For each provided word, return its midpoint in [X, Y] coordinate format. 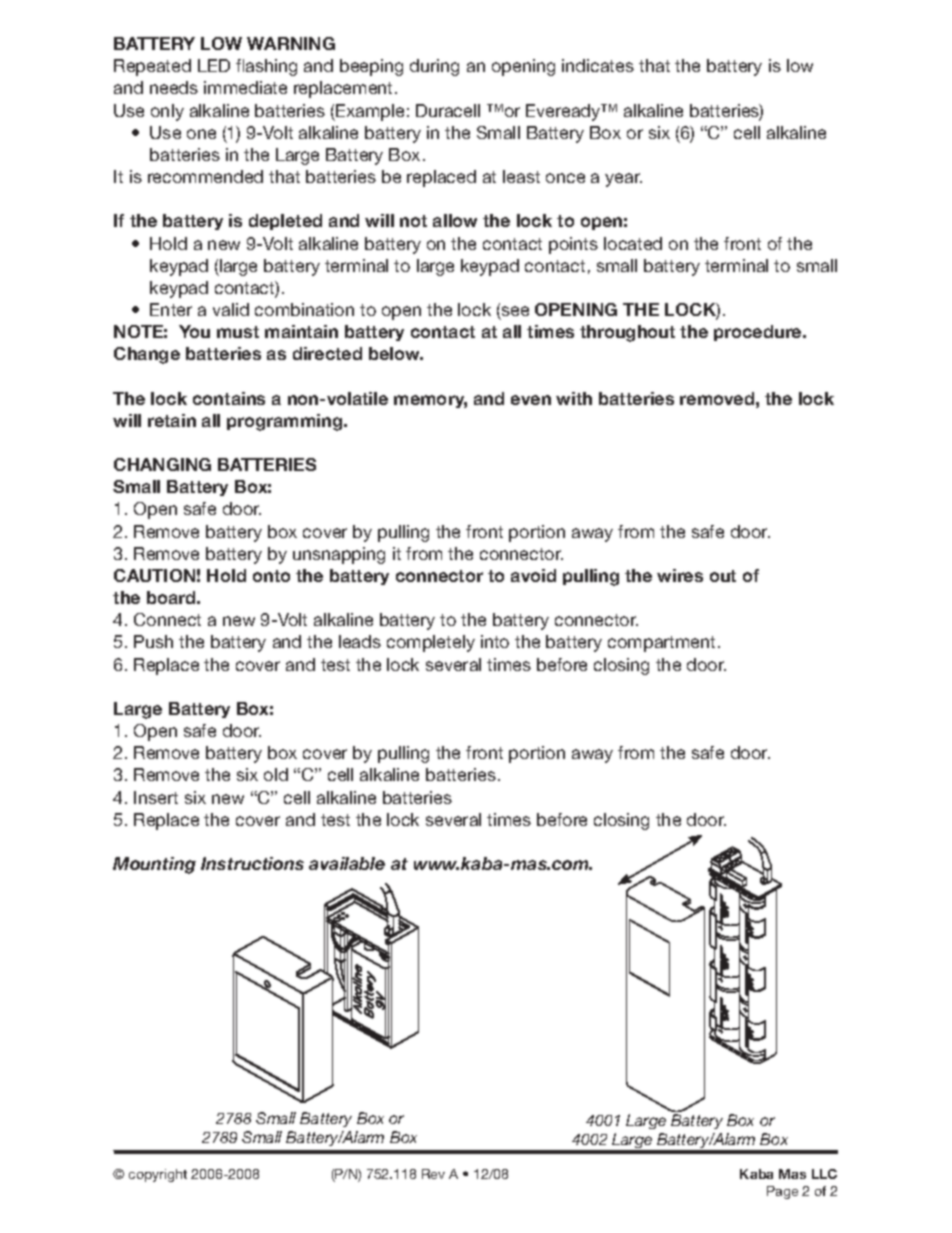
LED [214, 65]
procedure [759, 333]
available [347, 863]
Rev [433, 1174]
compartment [661, 644]
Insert [156, 797]
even [531, 400]
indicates [598, 65]
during [434, 67]
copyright [158, 1175]
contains [229, 398]
